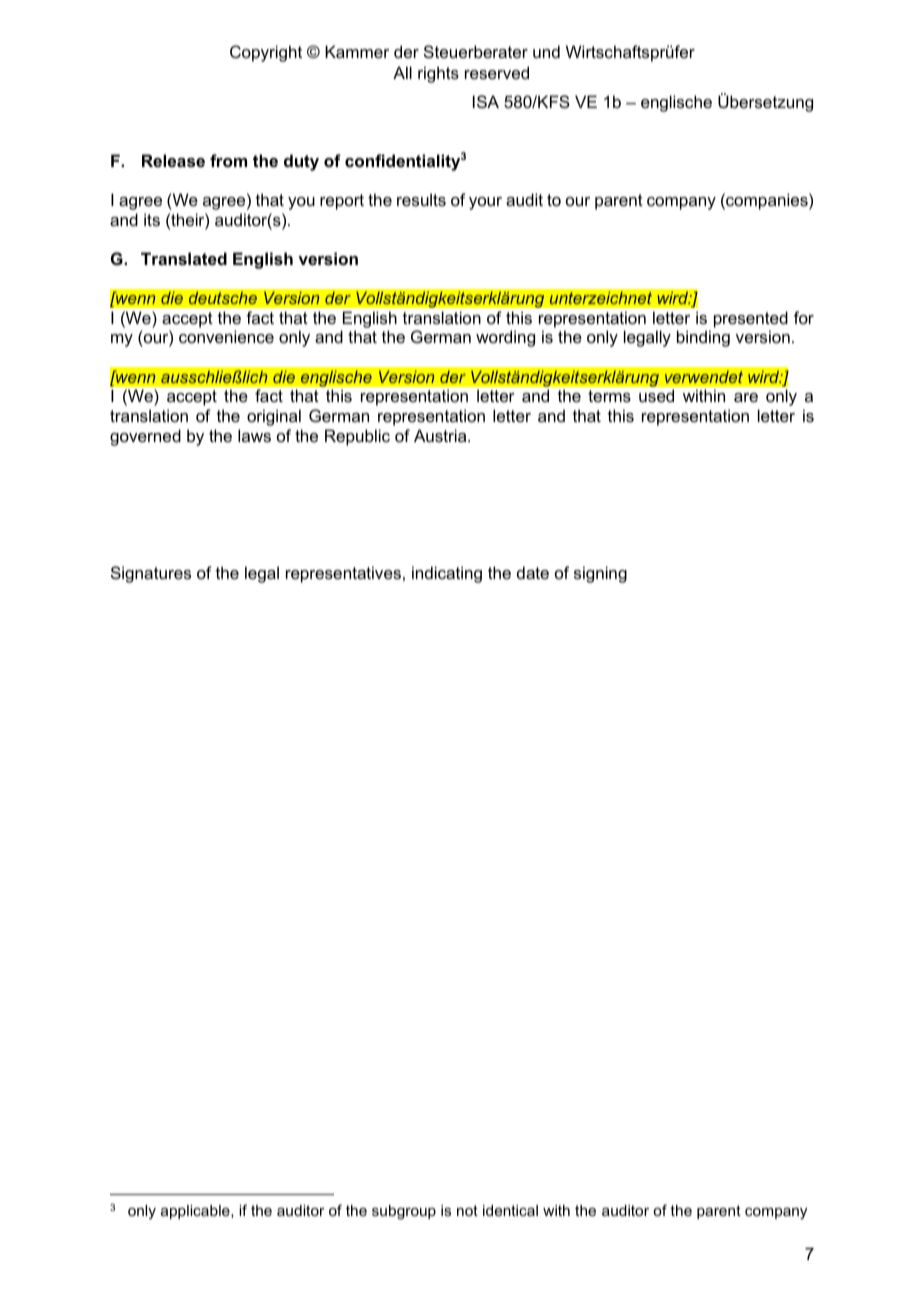 The image size is (924, 1308). Describe the element at coordinates (447, 574) in the image. I see `indicating` at that location.
